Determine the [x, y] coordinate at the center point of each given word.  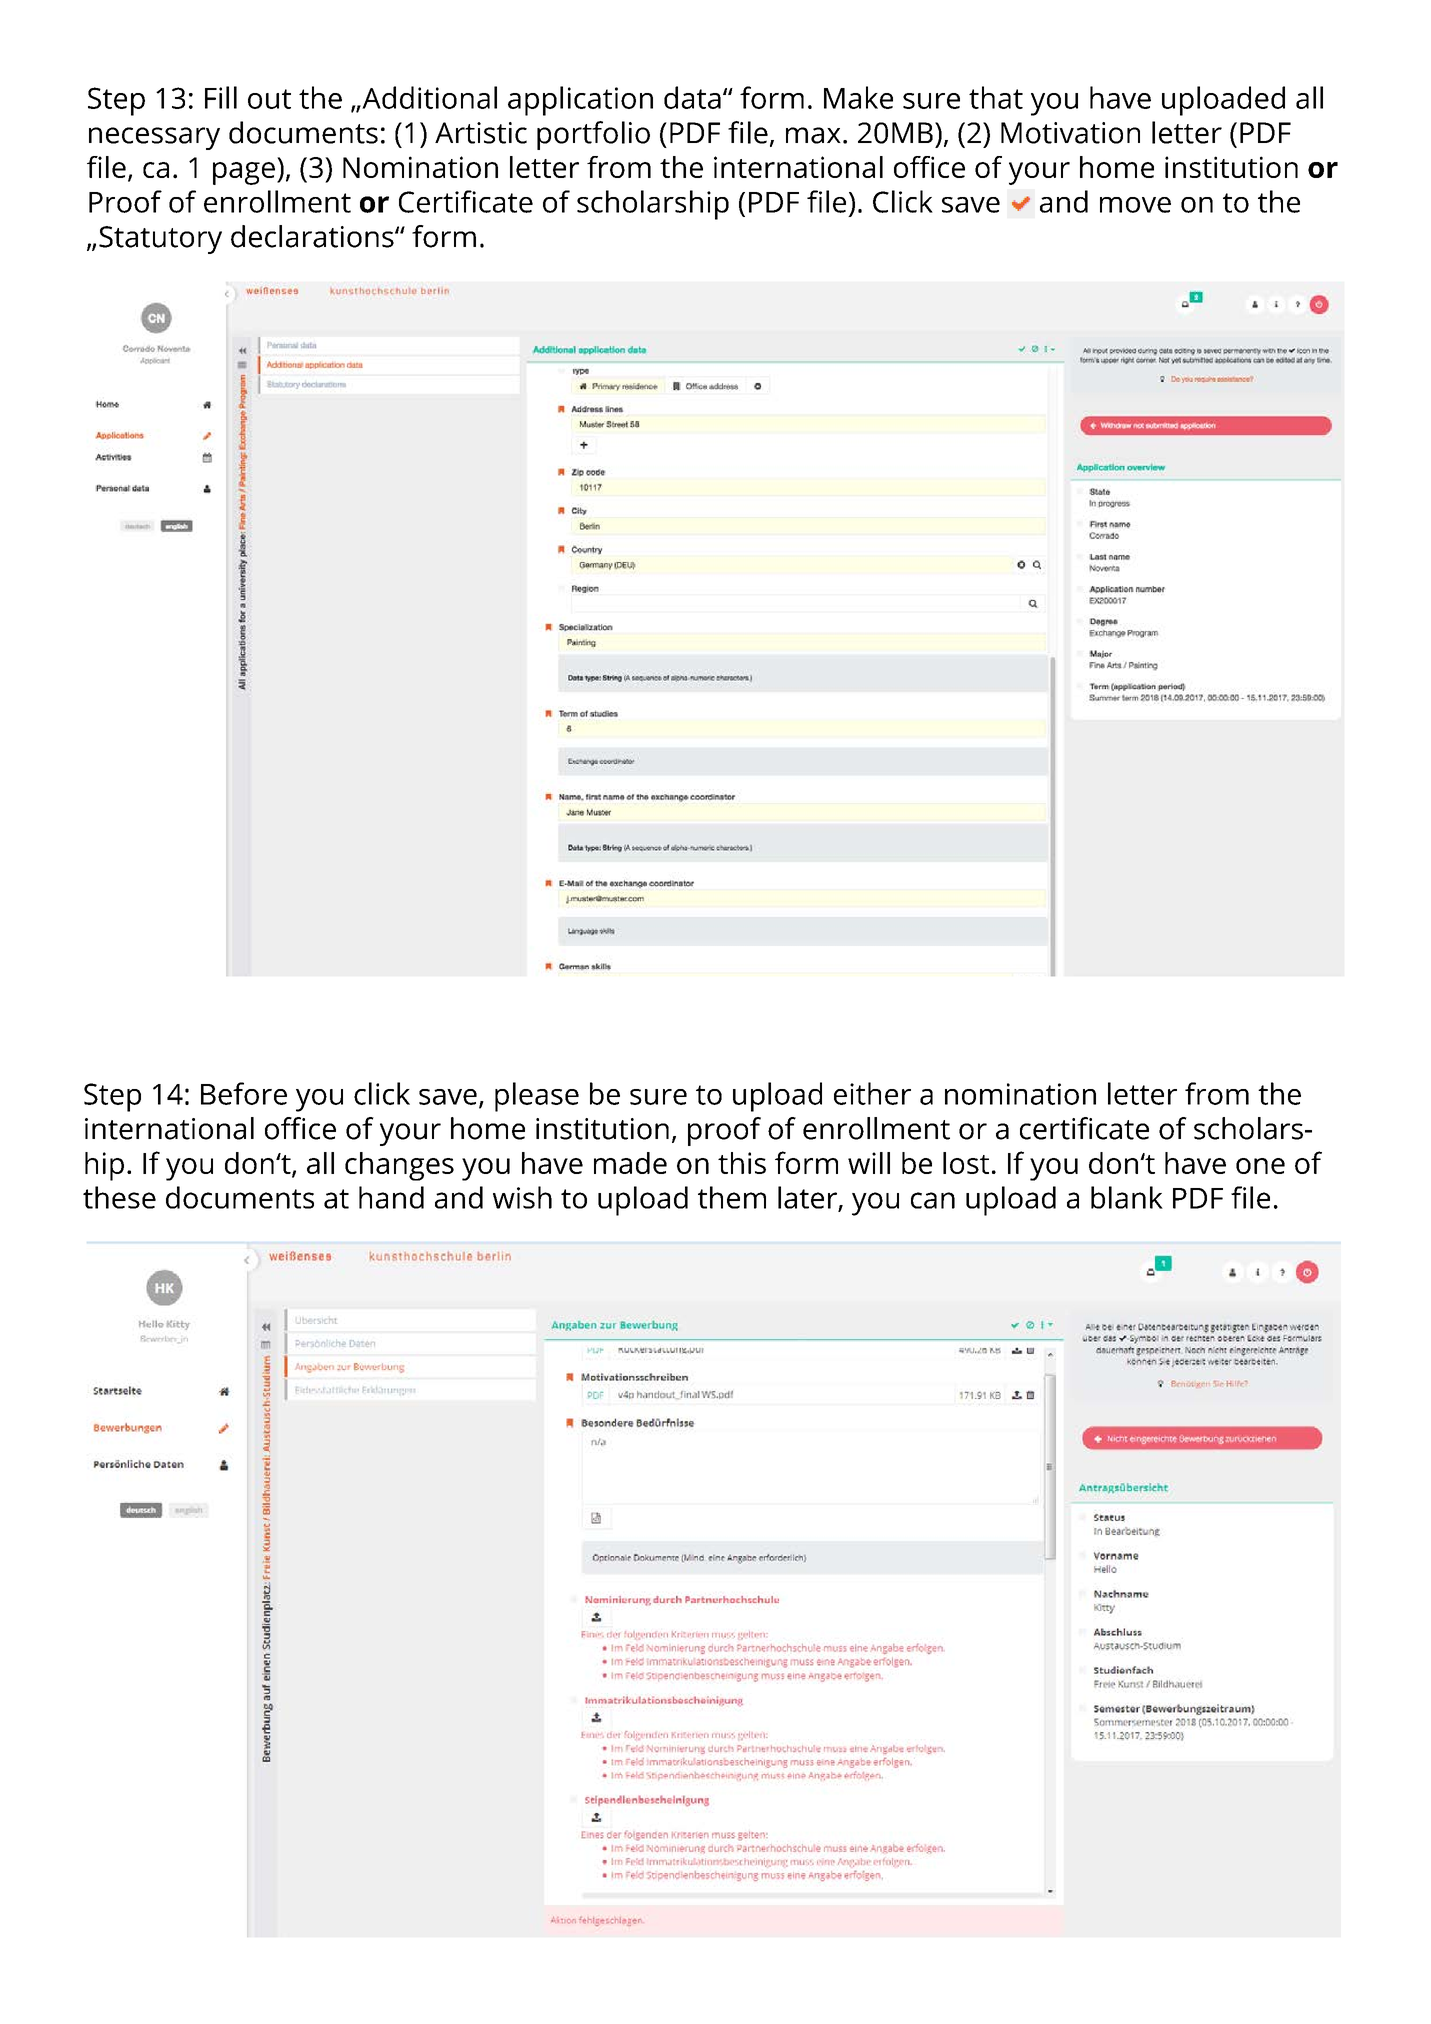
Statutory [160, 240]
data [692, 97]
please [537, 1097]
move [1135, 205]
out [269, 99]
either [872, 1093]
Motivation [1070, 133]
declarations [313, 236]
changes [399, 1166]
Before [244, 1093]
